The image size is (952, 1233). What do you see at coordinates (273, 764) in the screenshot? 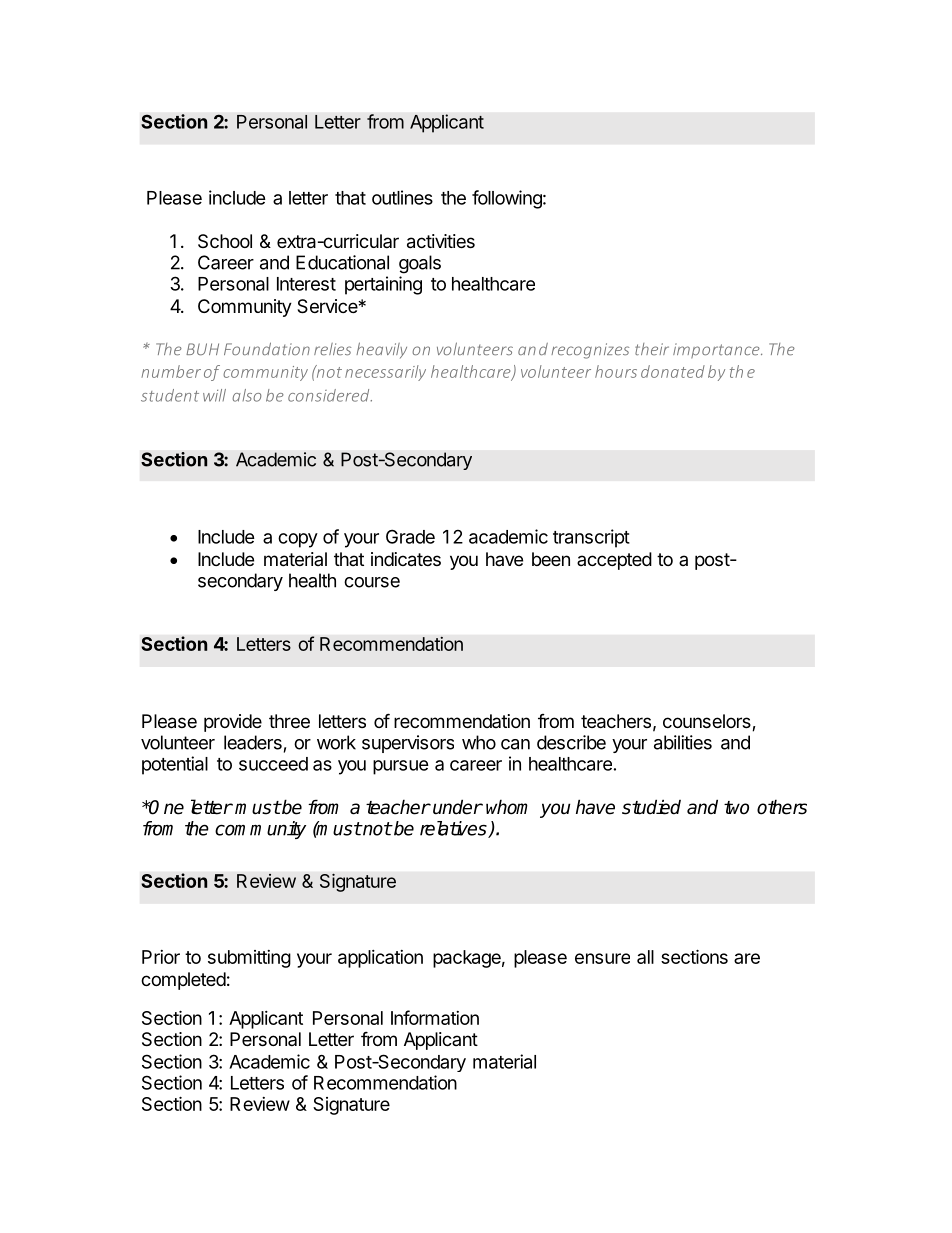
I see `succeed` at bounding box center [273, 764].
